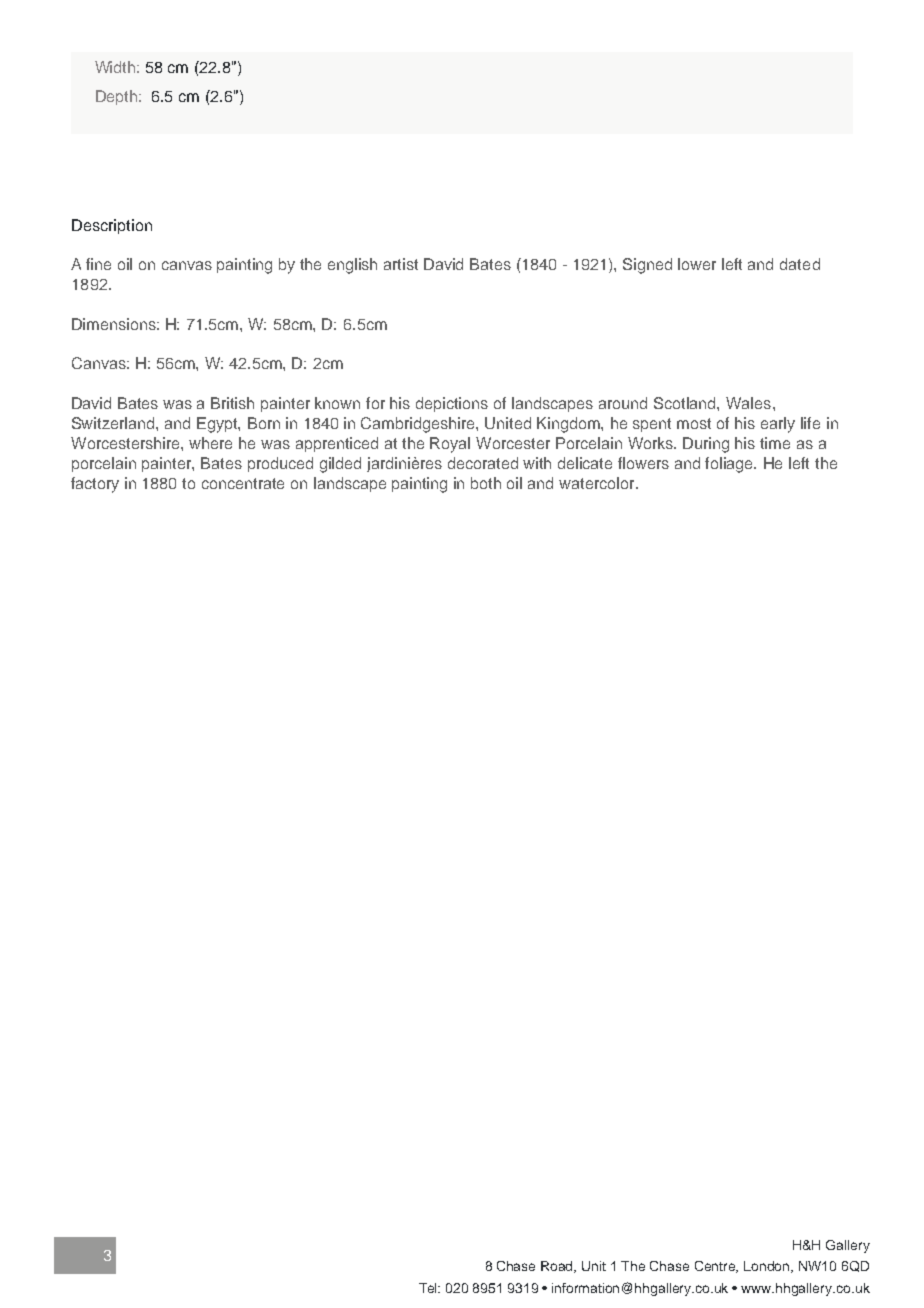 This image has width=924, height=1308. I want to click on artist, so click(401, 264).
